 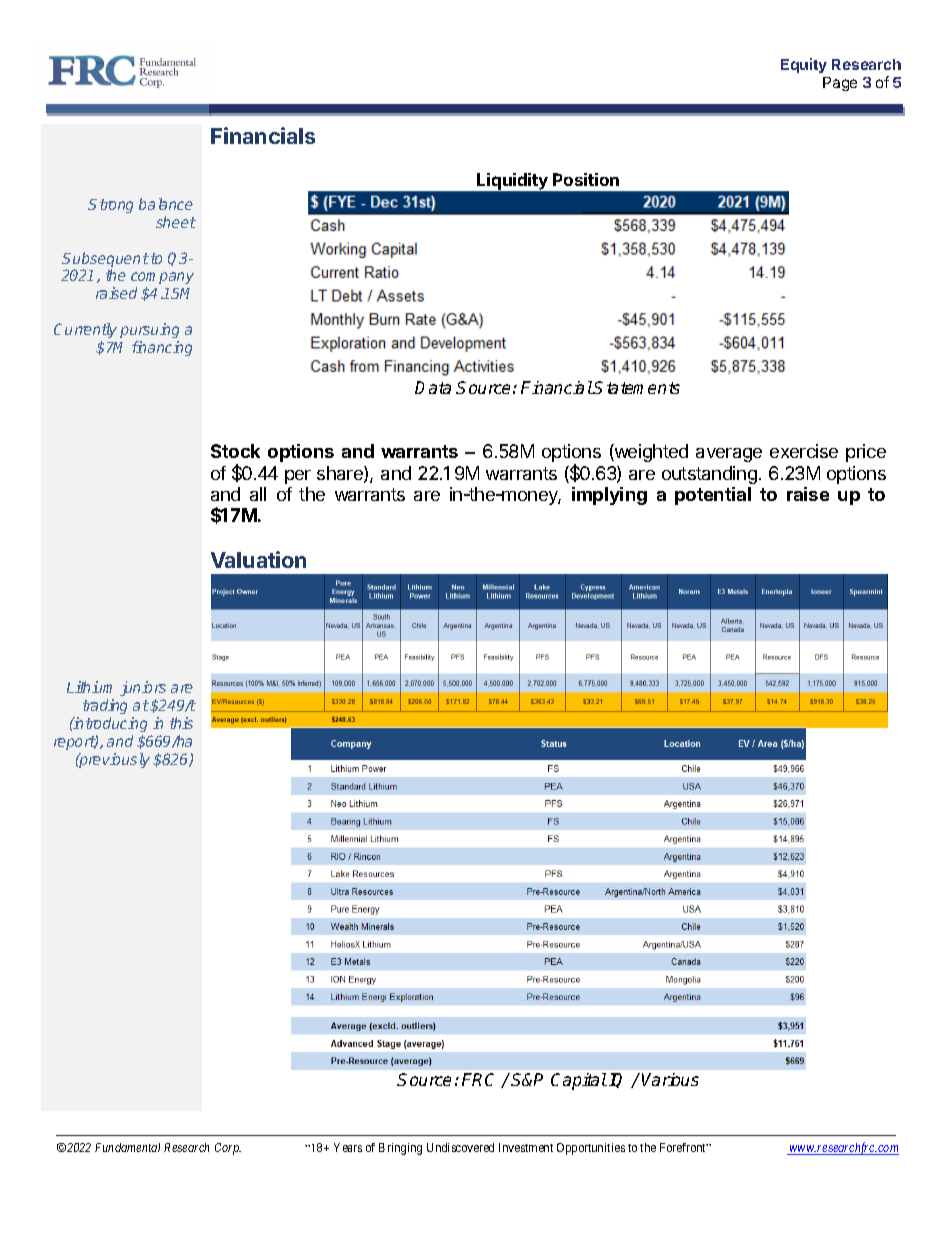 What do you see at coordinates (713, 496) in the screenshot?
I see `potential` at bounding box center [713, 496].
